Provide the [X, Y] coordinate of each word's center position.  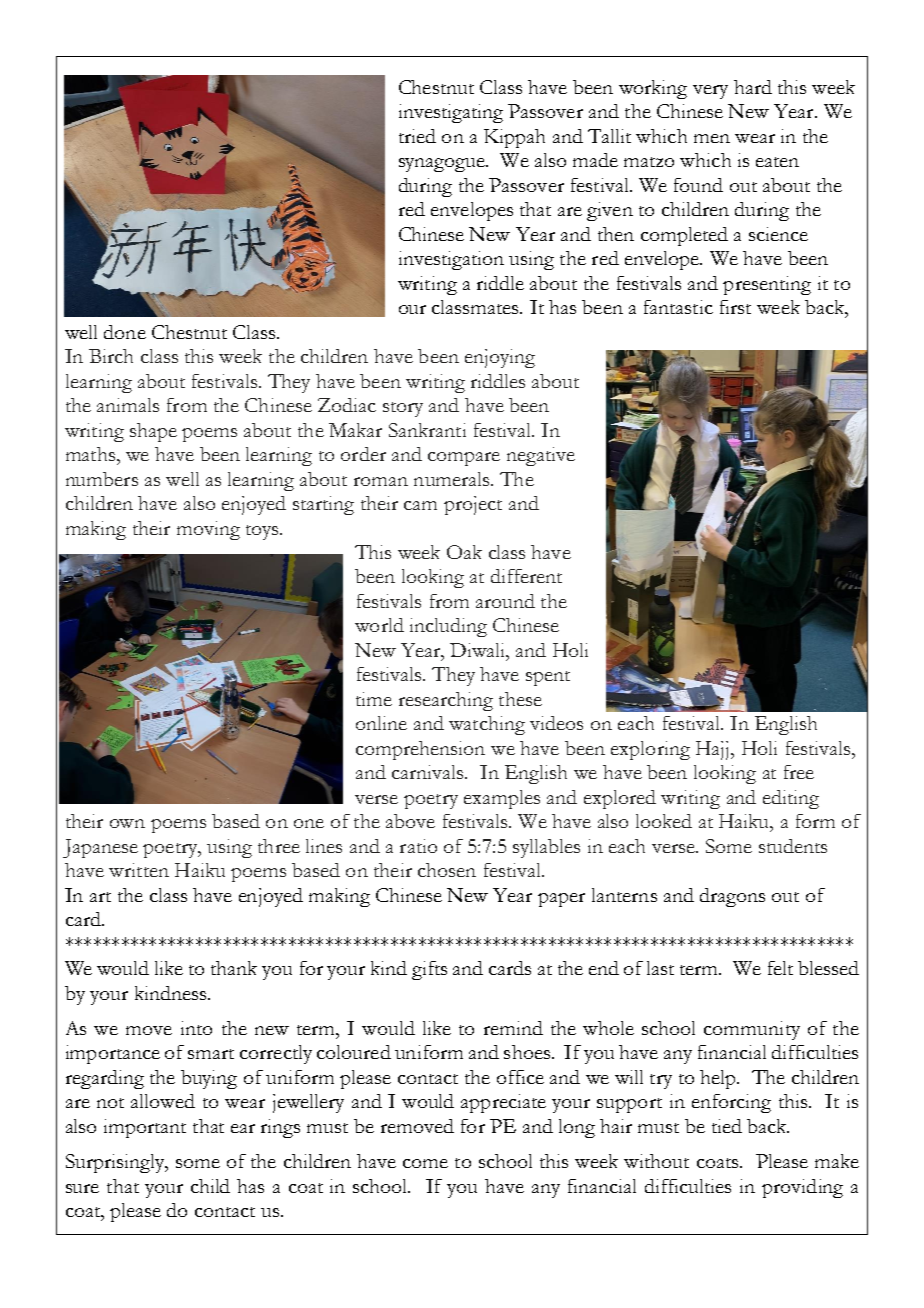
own [127, 823]
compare [464, 459]
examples [502, 799]
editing [791, 799]
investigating [451, 113]
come [425, 1163]
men [712, 138]
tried [417, 136]
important [145, 1128]
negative [541, 456]
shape [153, 432]
